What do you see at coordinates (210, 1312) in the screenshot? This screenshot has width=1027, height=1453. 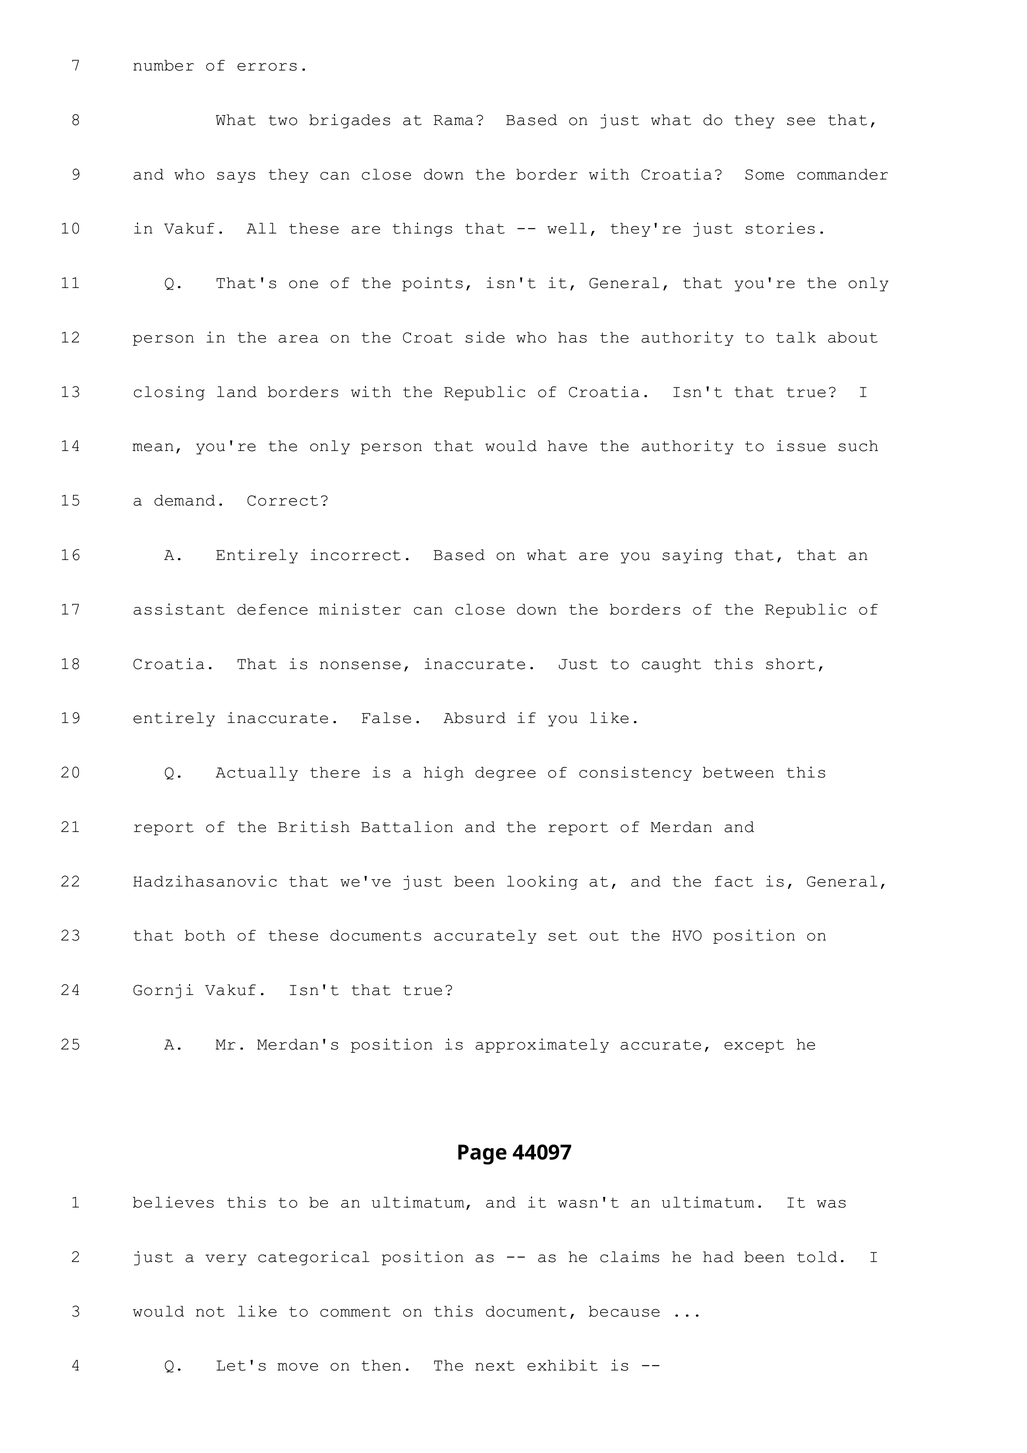 I see `not` at bounding box center [210, 1312].
